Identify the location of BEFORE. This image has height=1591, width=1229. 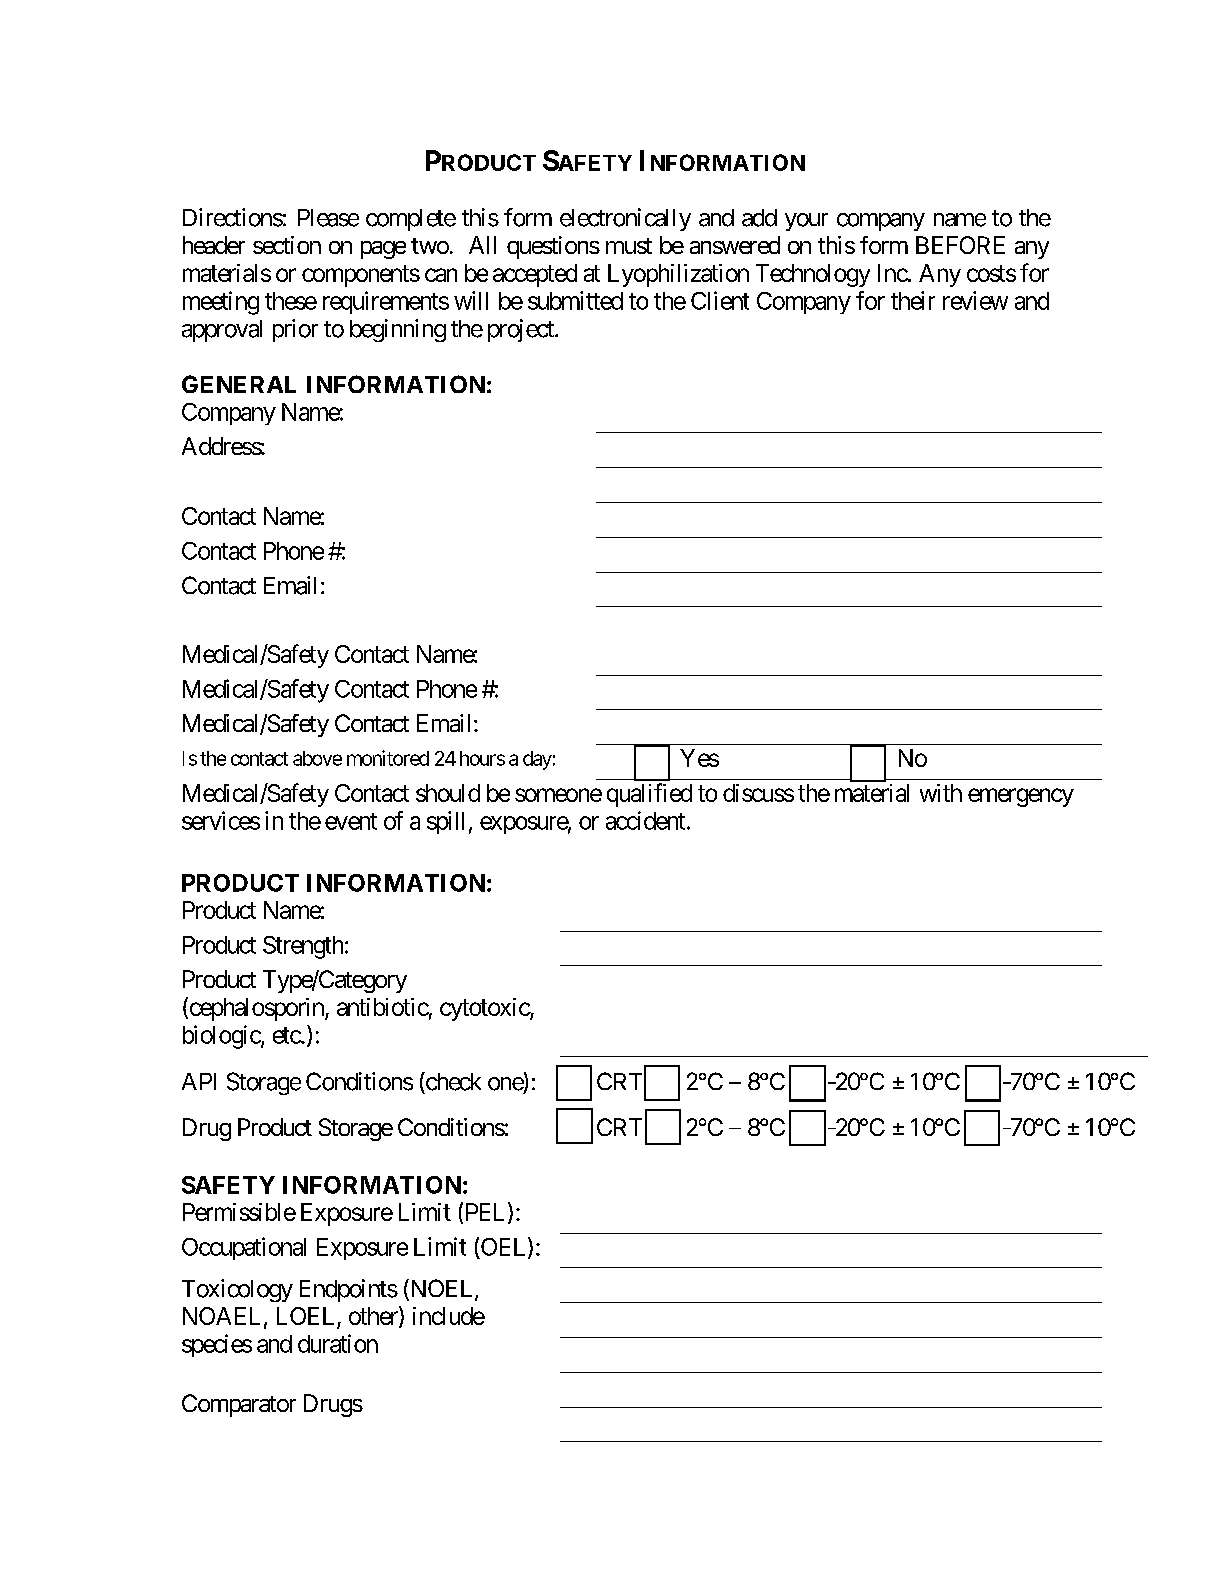
(960, 245).
